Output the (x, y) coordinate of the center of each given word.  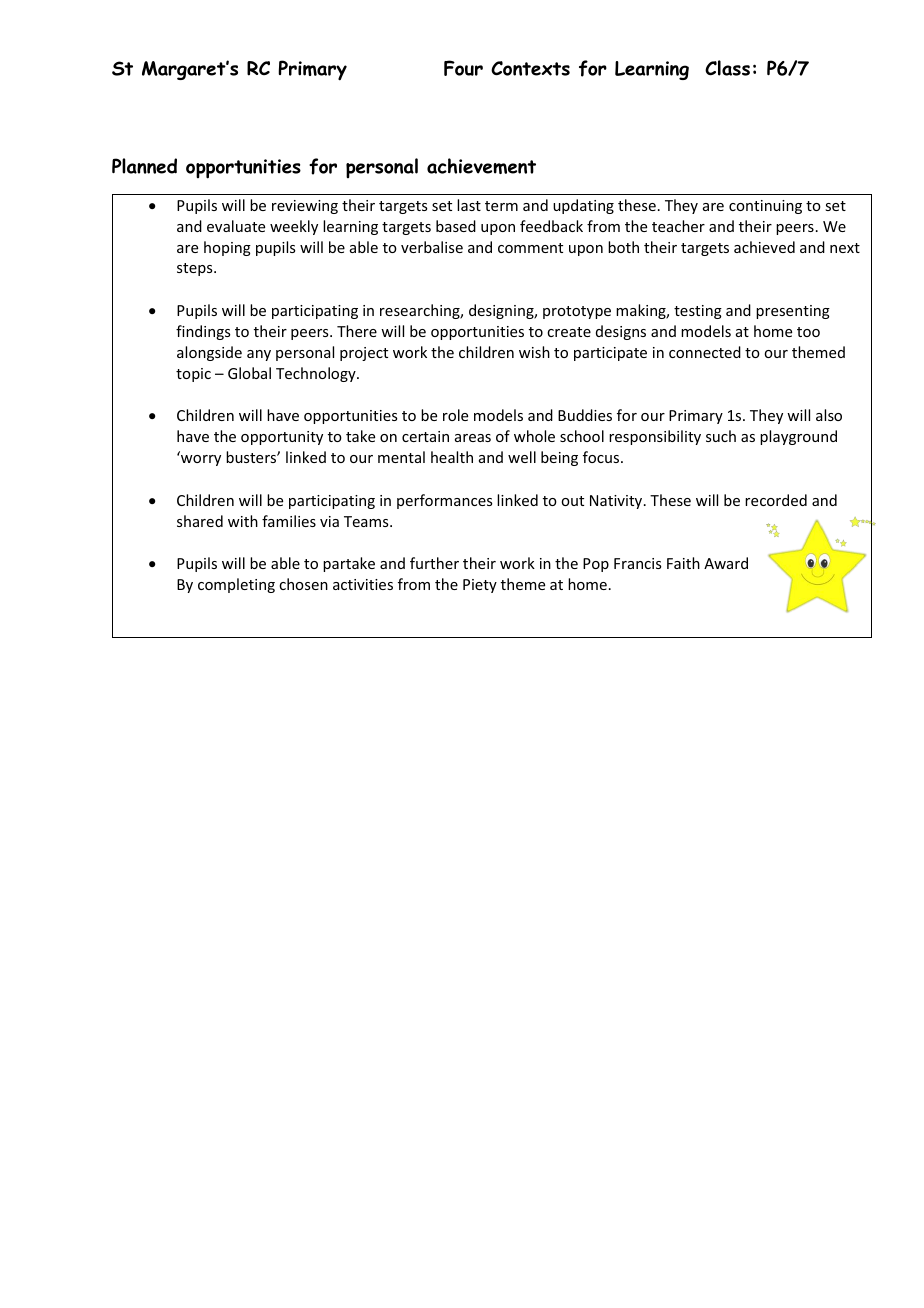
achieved (764, 247)
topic (193, 375)
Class (727, 68)
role (455, 415)
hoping (227, 248)
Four (463, 68)
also (829, 415)
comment (530, 248)
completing (236, 585)
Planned (144, 166)
